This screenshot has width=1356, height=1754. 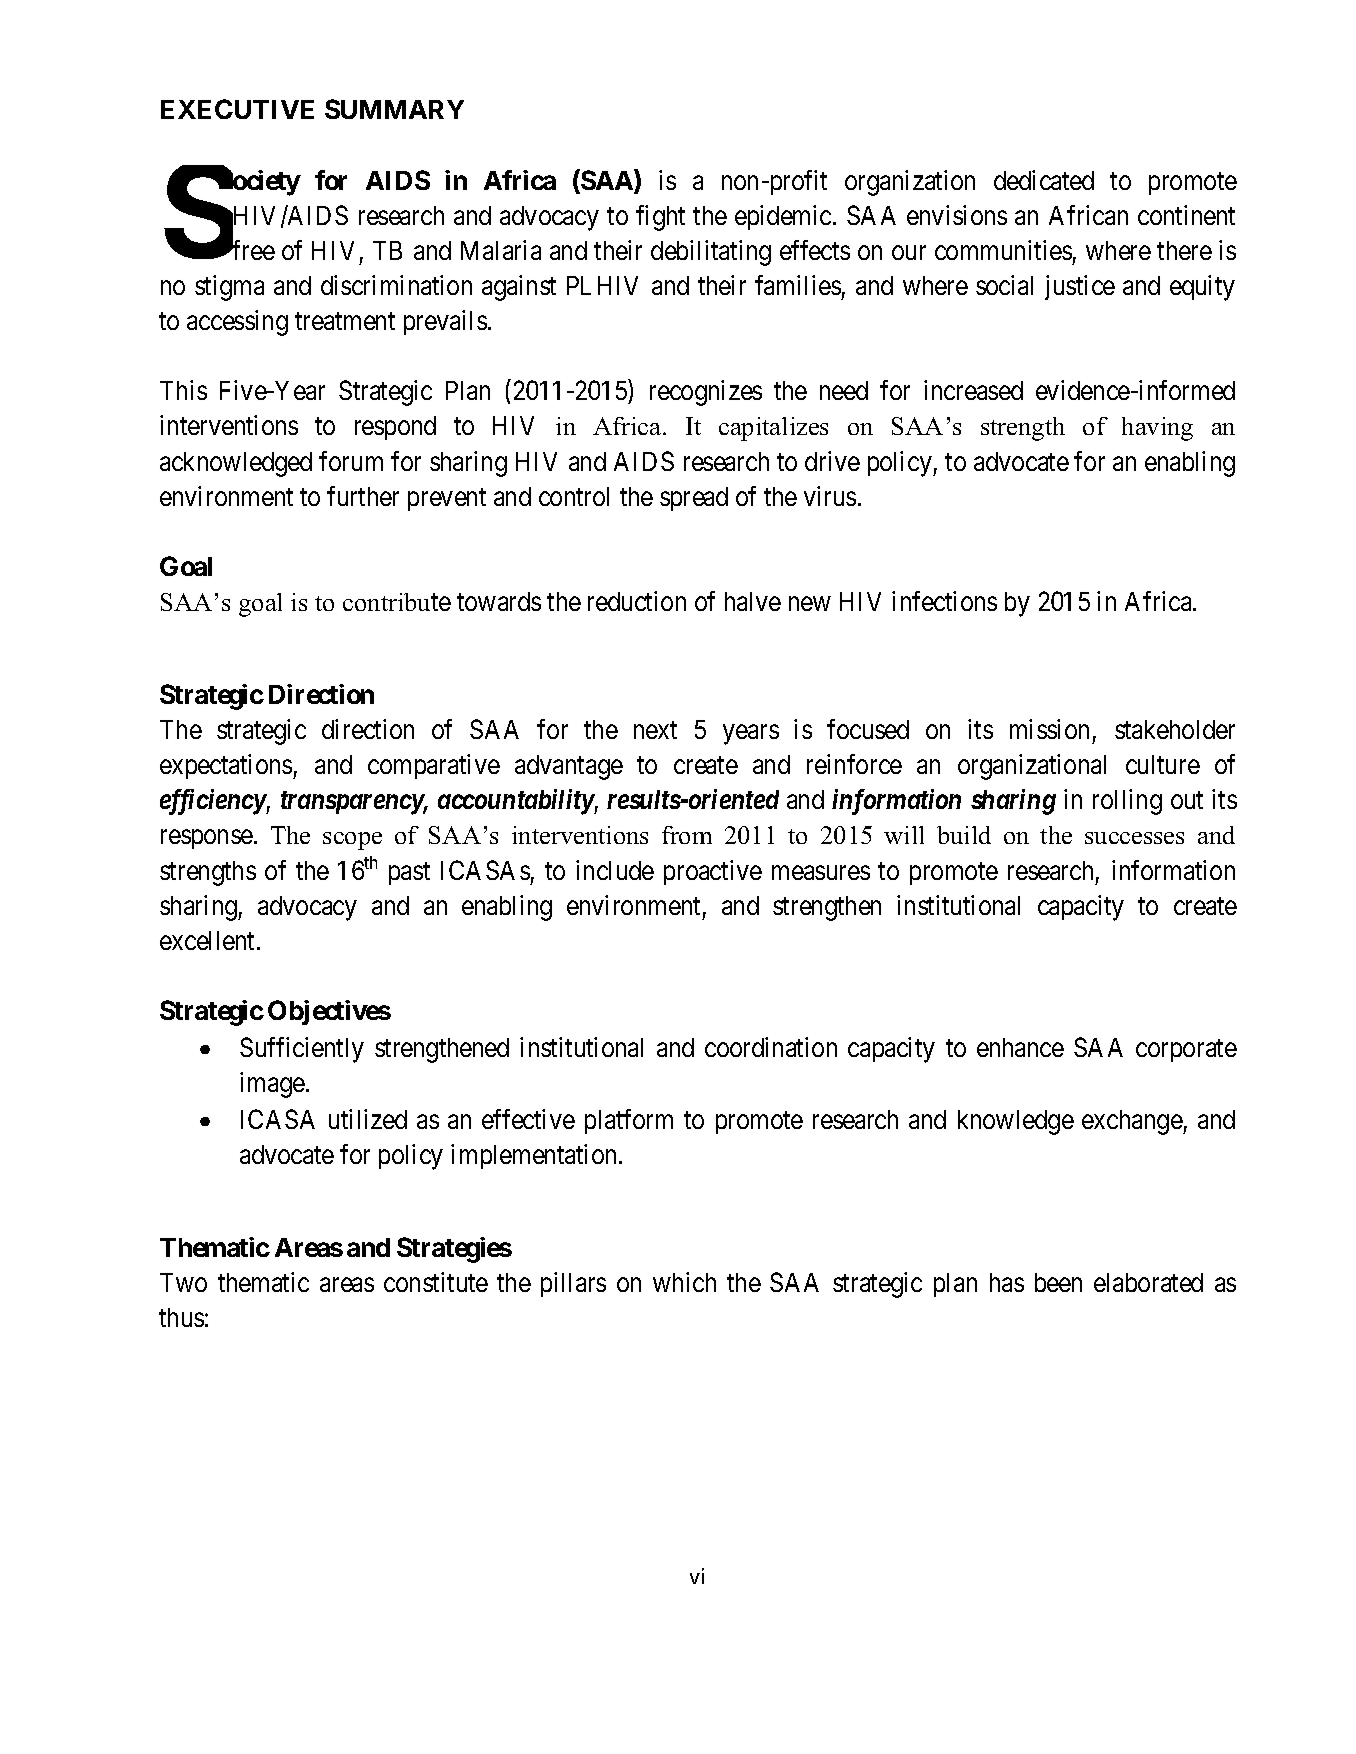 What do you see at coordinates (183, 1282) in the screenshot?
I see `Two` at bounding box center [183, 1282].
